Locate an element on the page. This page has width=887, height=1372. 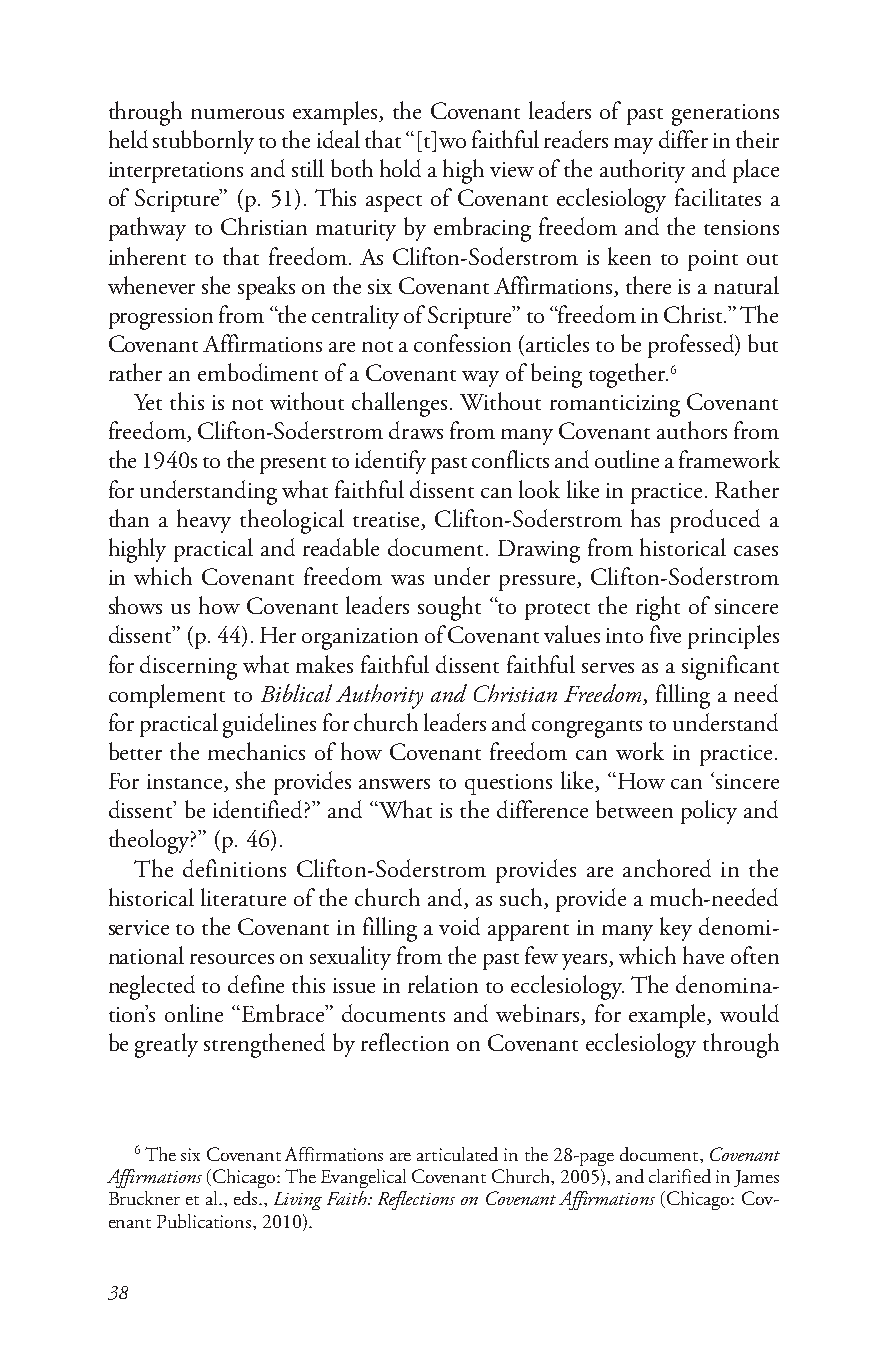
clarified is located at coordinates (680, 1176).
